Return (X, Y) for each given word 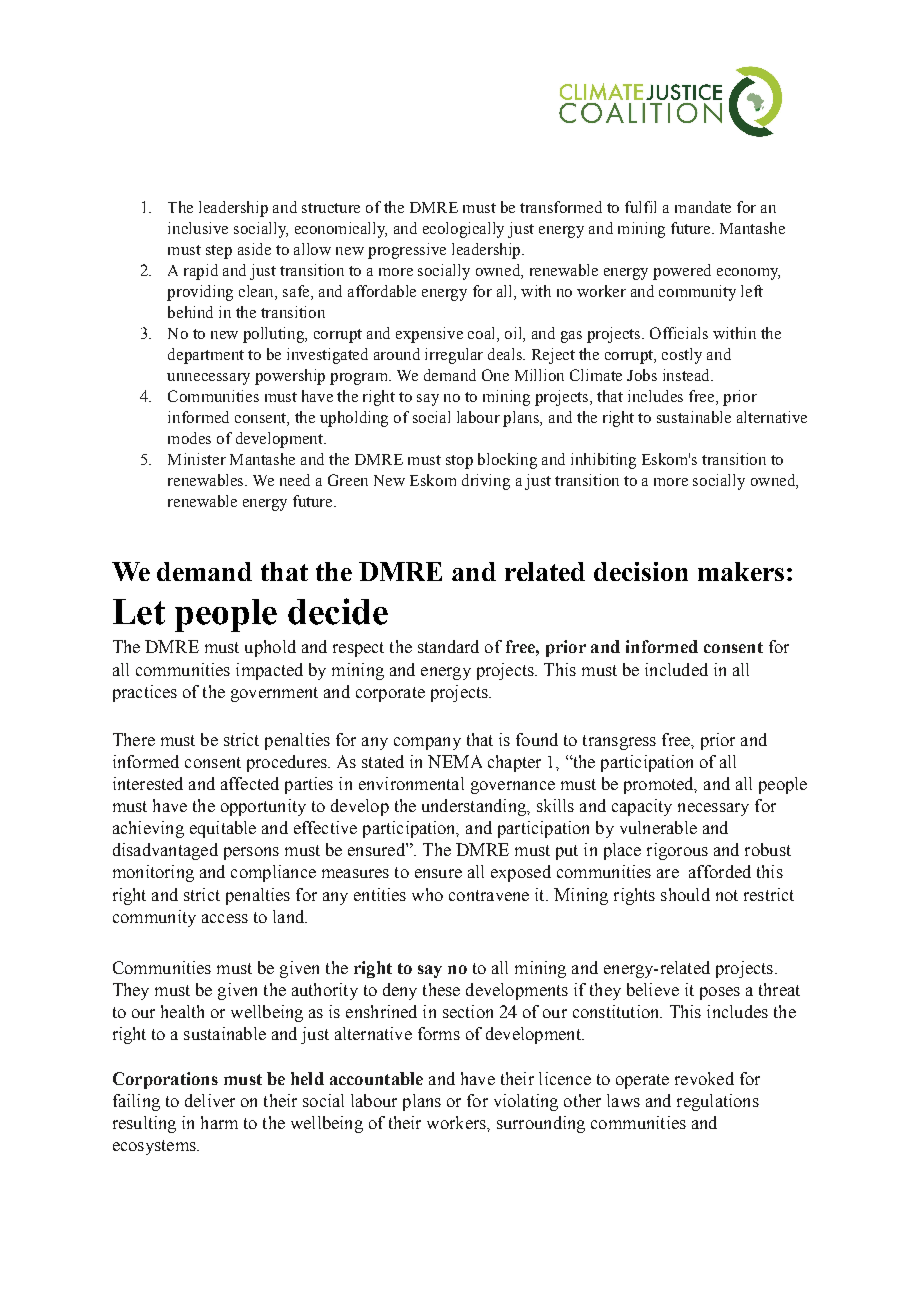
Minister (197, 459)
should (685, 894)
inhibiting (603, 461)
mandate (703, 207)
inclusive (198, 228)
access (225, 918)
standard (448, 646)
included (676, 669)
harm (219, 1122)
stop (459, 462)
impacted (269, 671)
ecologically (463, 230)
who (427, 894)
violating (526, 1102)
